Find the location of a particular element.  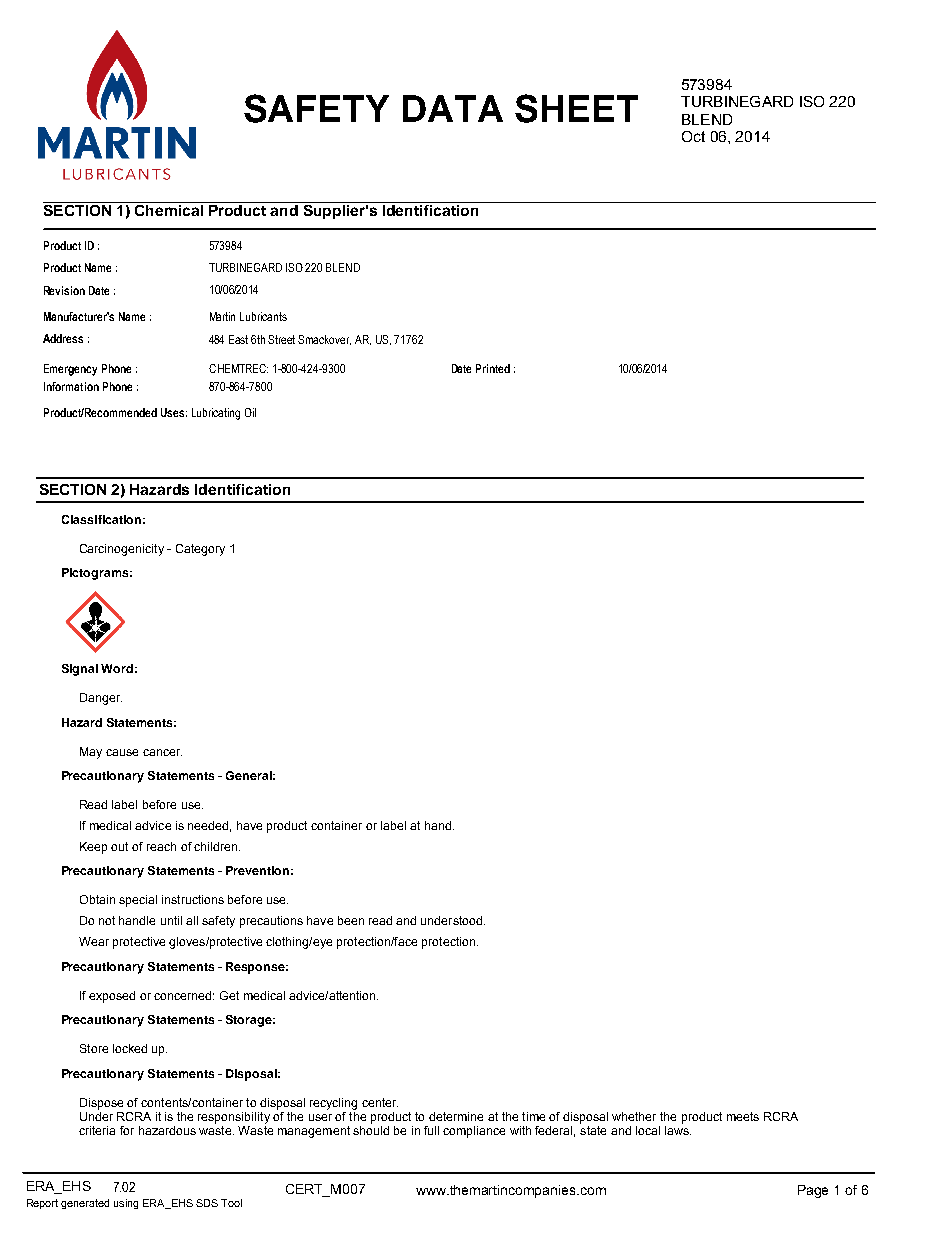

Chemical is located at coordinates (169, 210).
